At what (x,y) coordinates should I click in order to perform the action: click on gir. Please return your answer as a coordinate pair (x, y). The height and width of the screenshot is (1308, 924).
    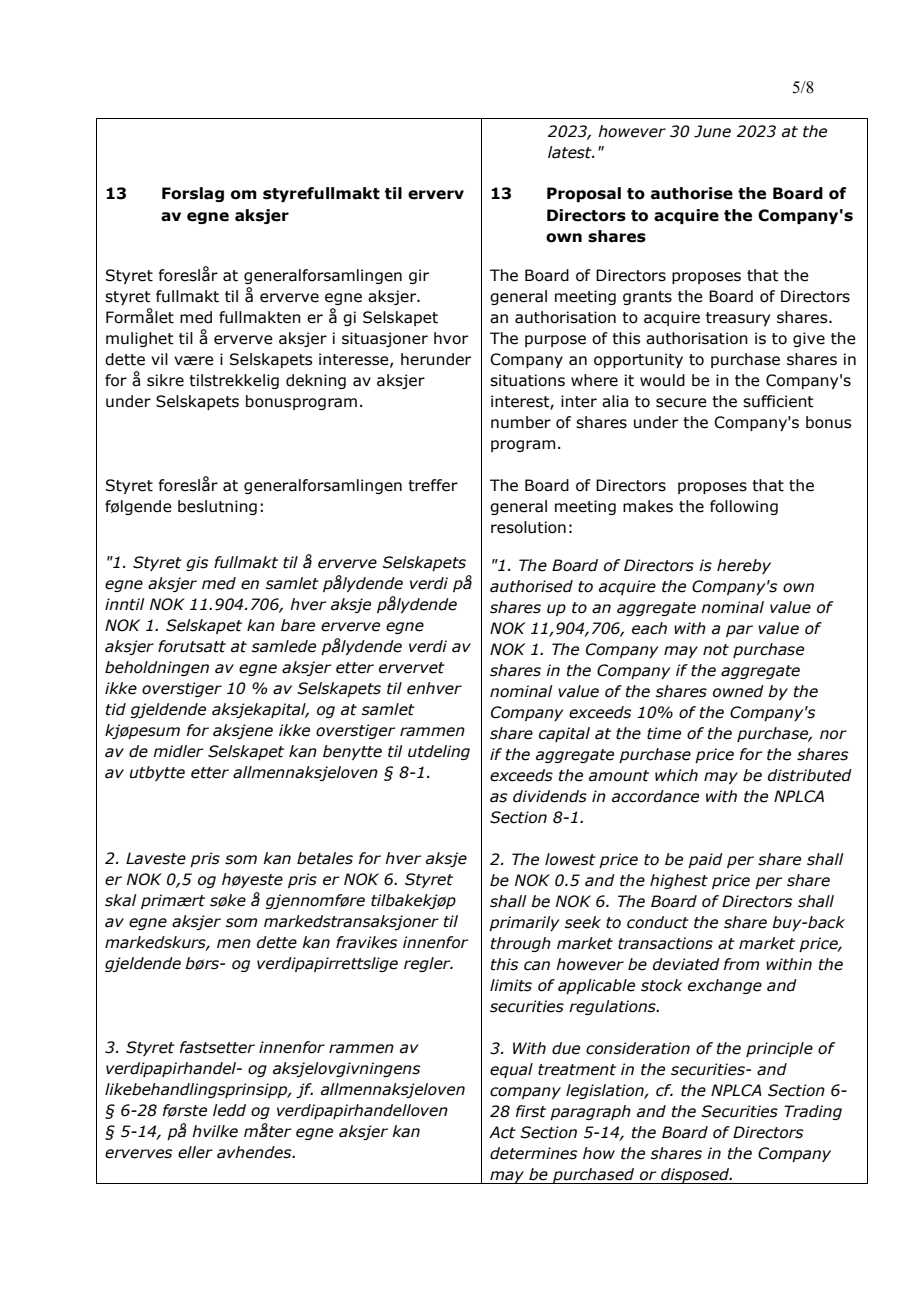
    Looking at the image, I should click on (419, 276).
